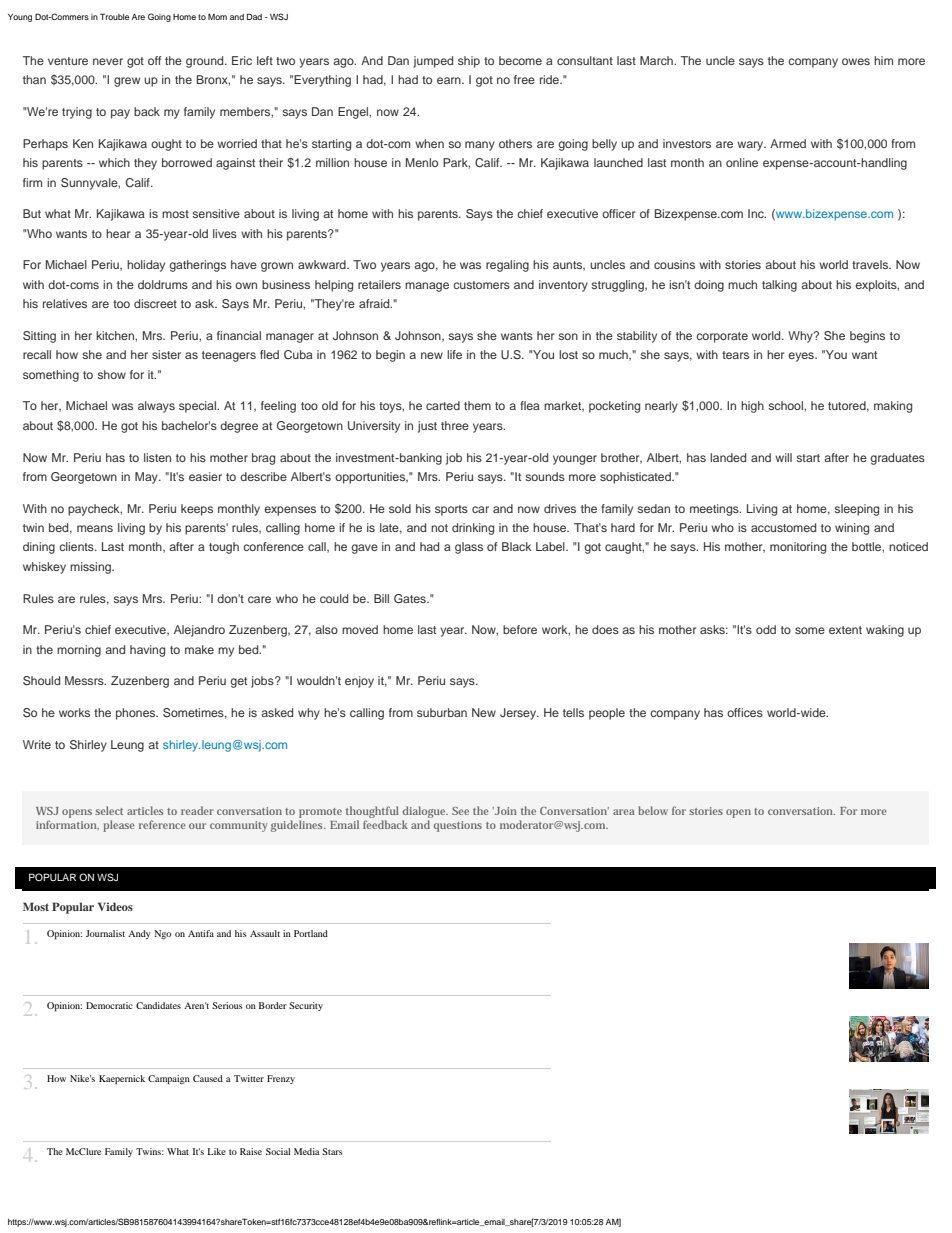 The image size is (952, 1233). I want to click on owes, so click(856, 61).
